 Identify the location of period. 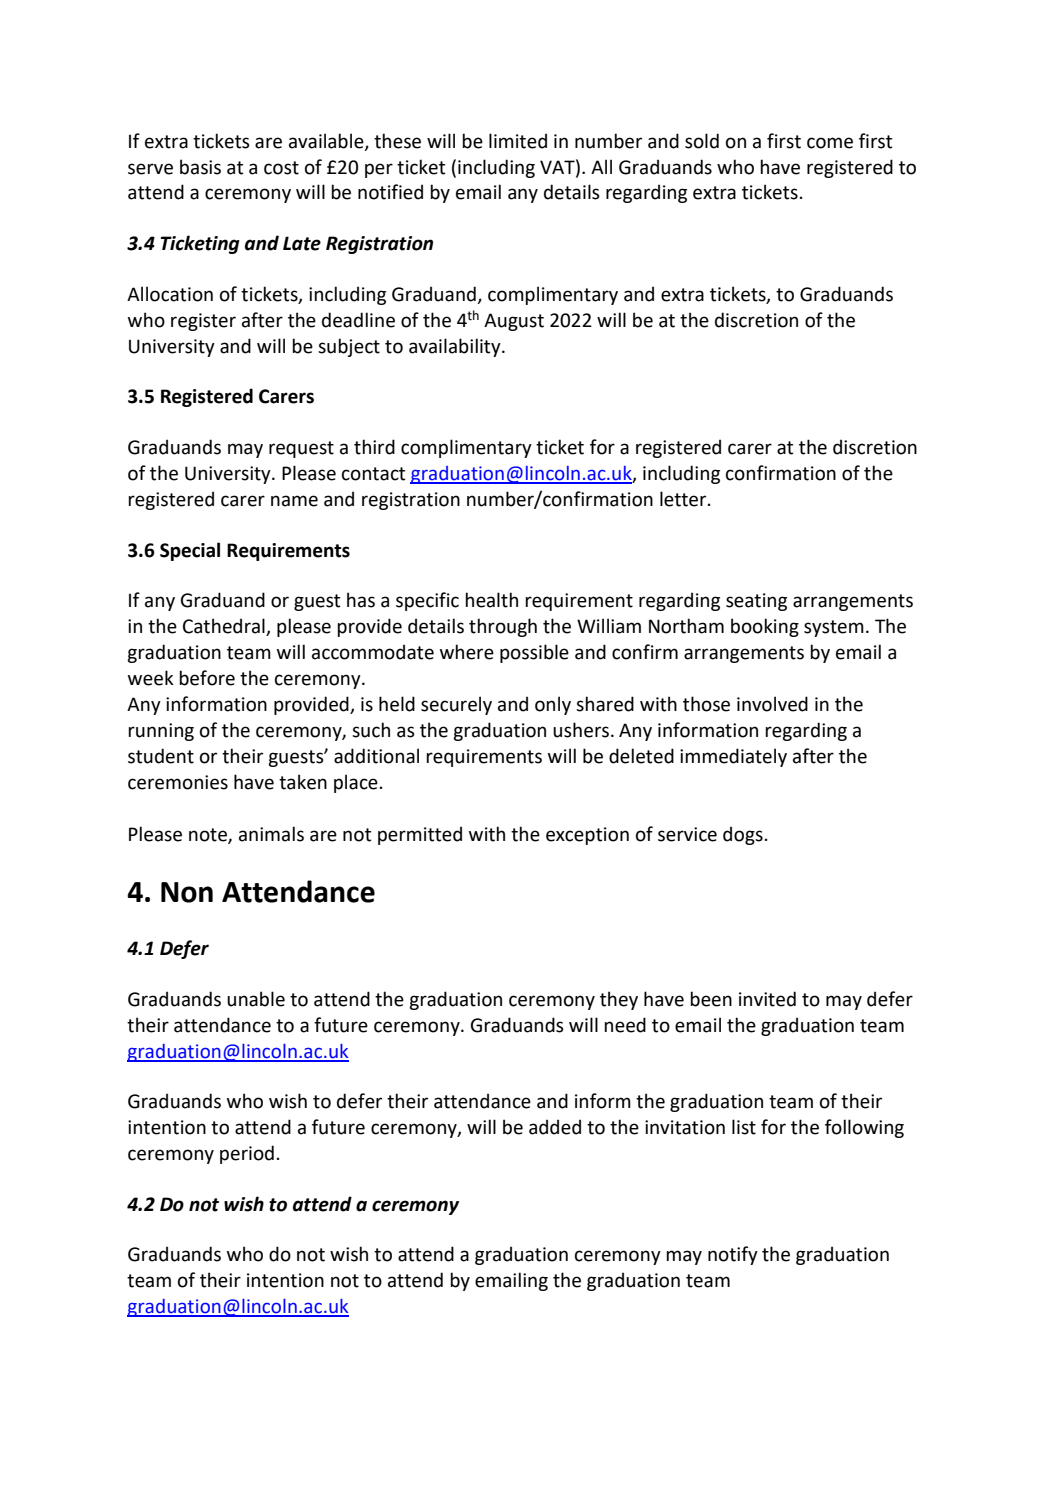
(247, 1154).
